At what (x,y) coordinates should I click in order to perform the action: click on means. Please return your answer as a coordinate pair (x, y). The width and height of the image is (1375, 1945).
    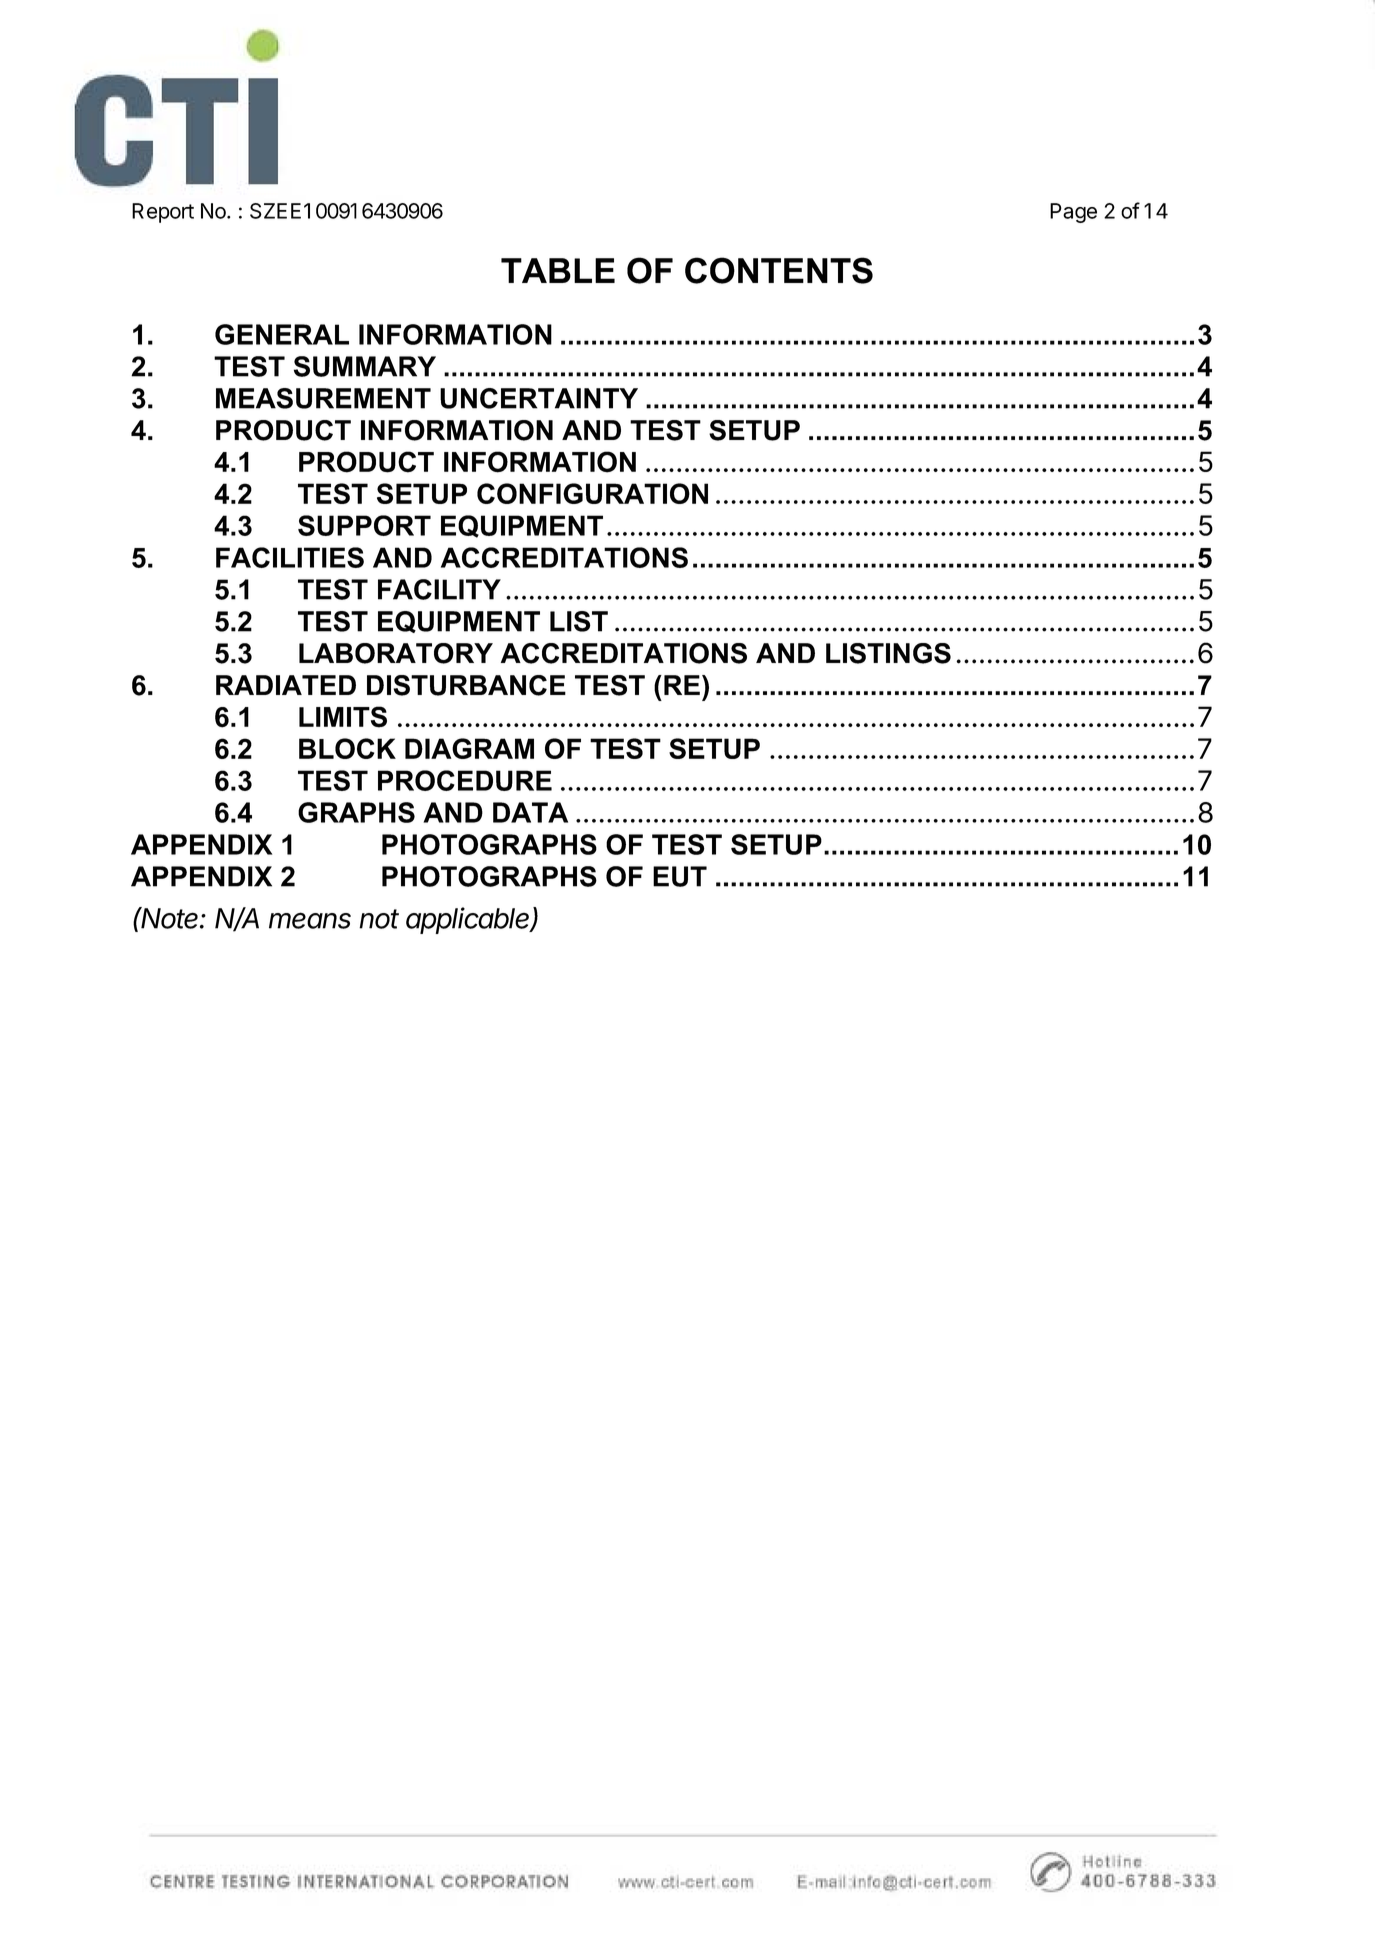
    Looking at the image, I should click on (310, 920).
